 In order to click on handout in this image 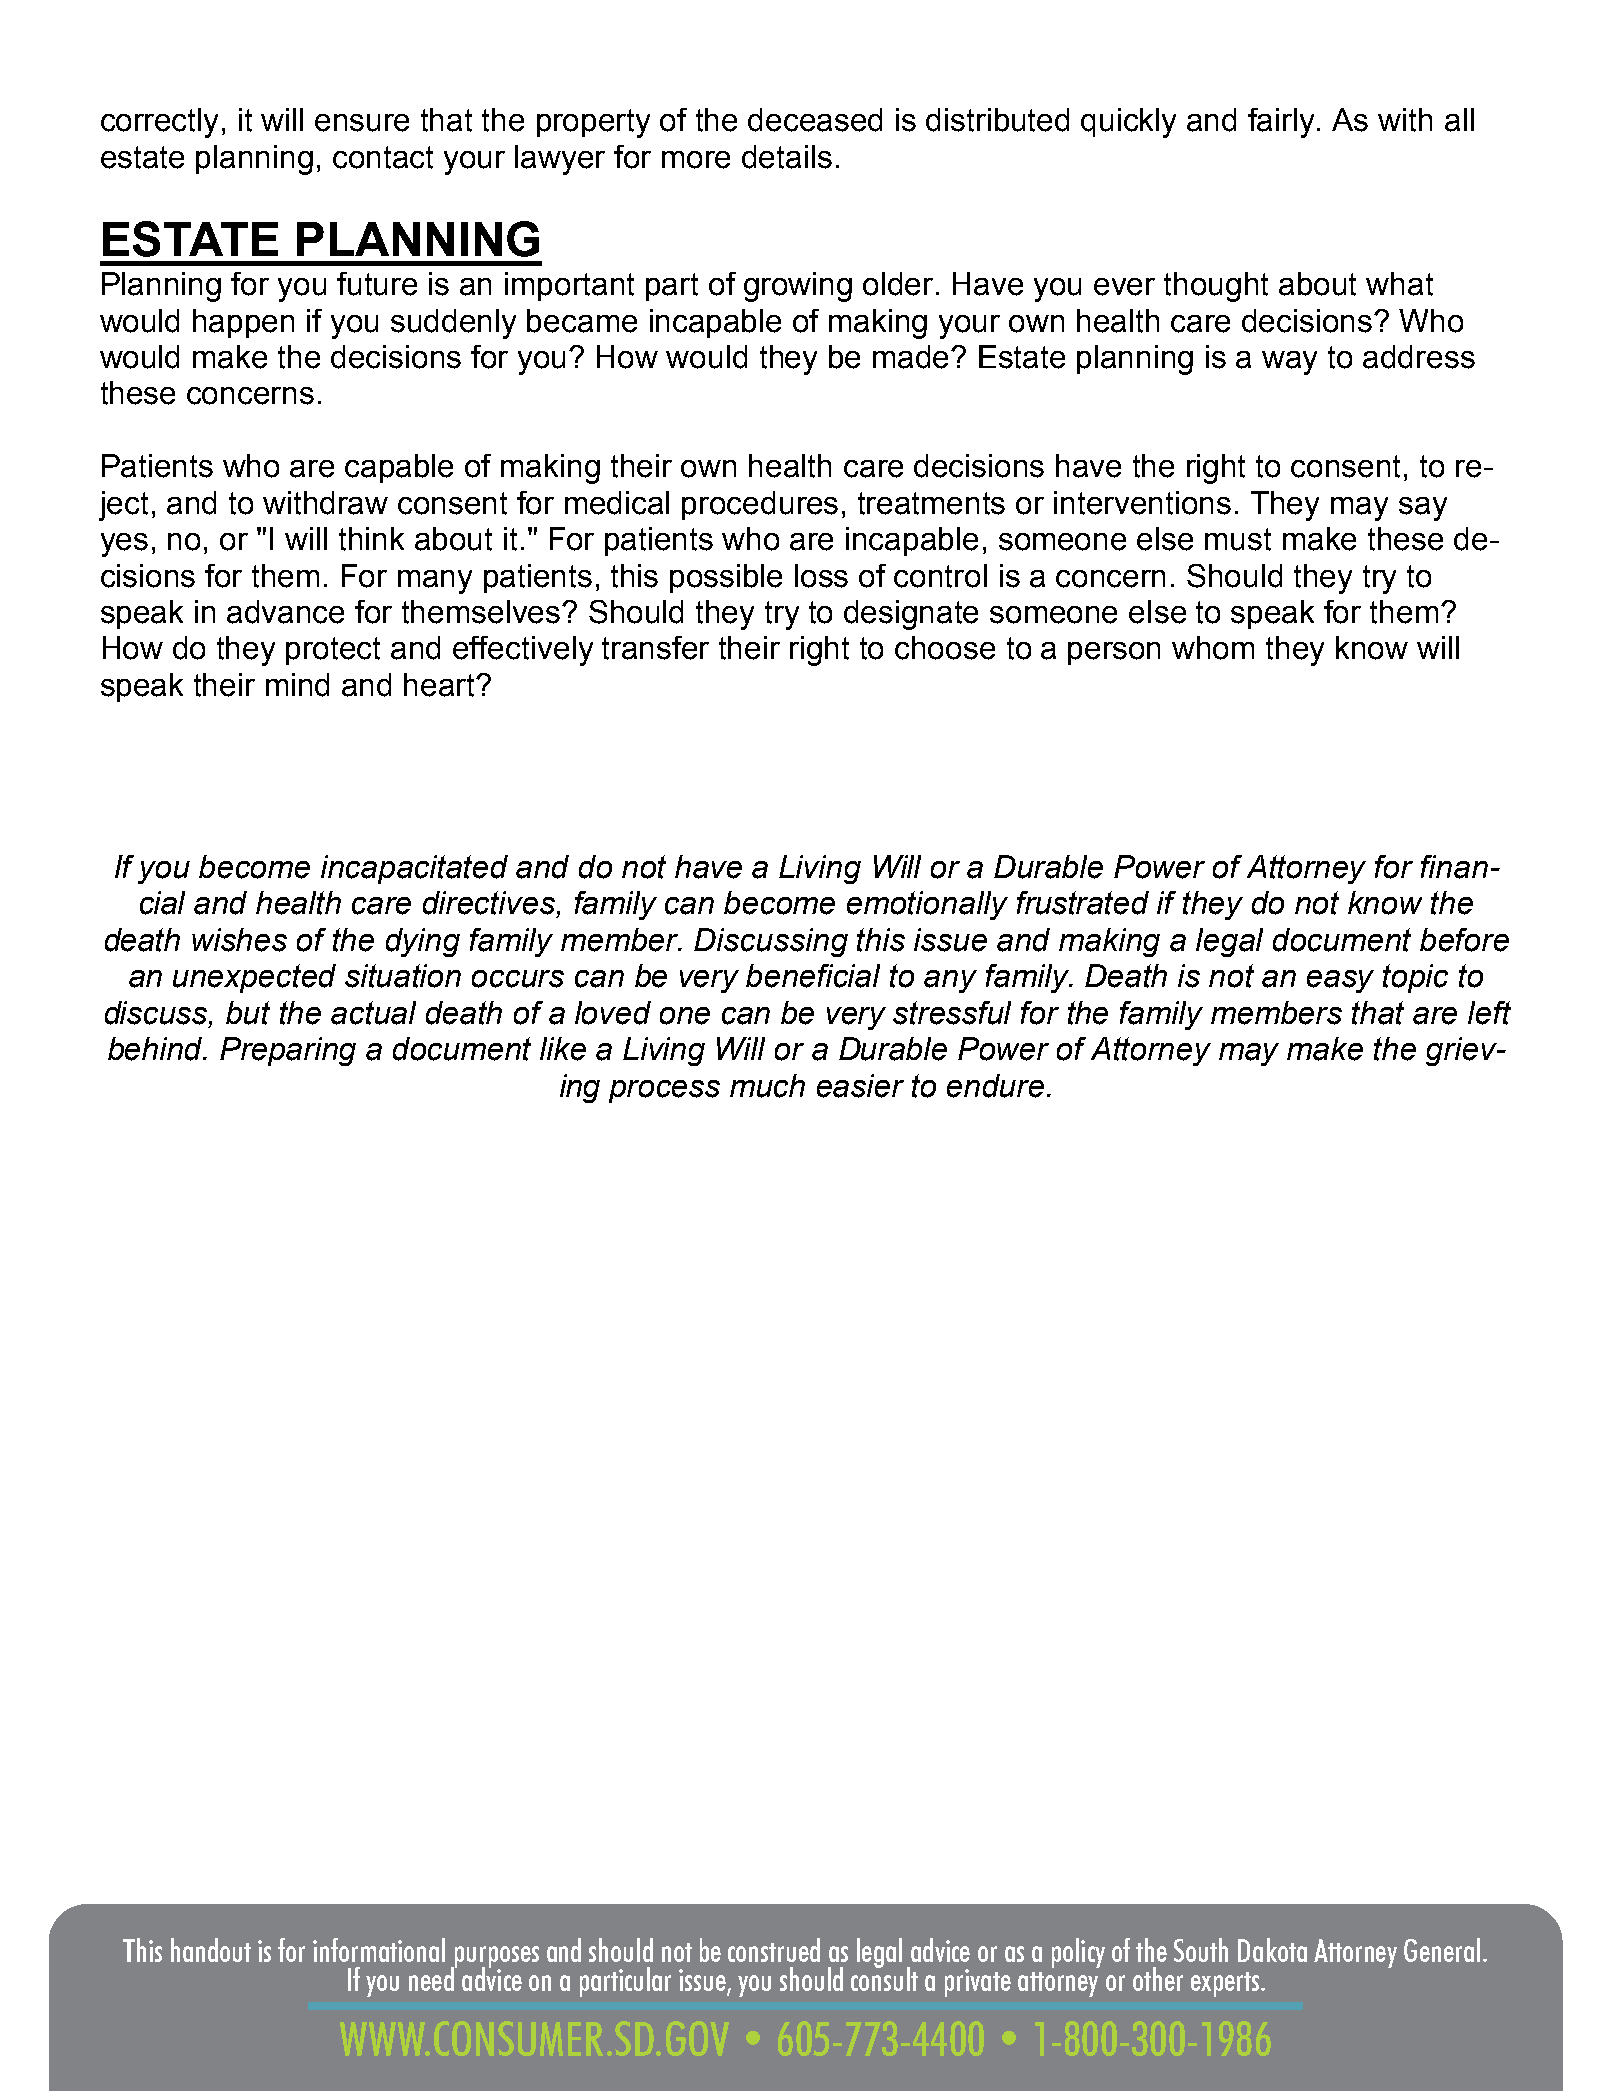, I will do `click(211, 1950)`.
